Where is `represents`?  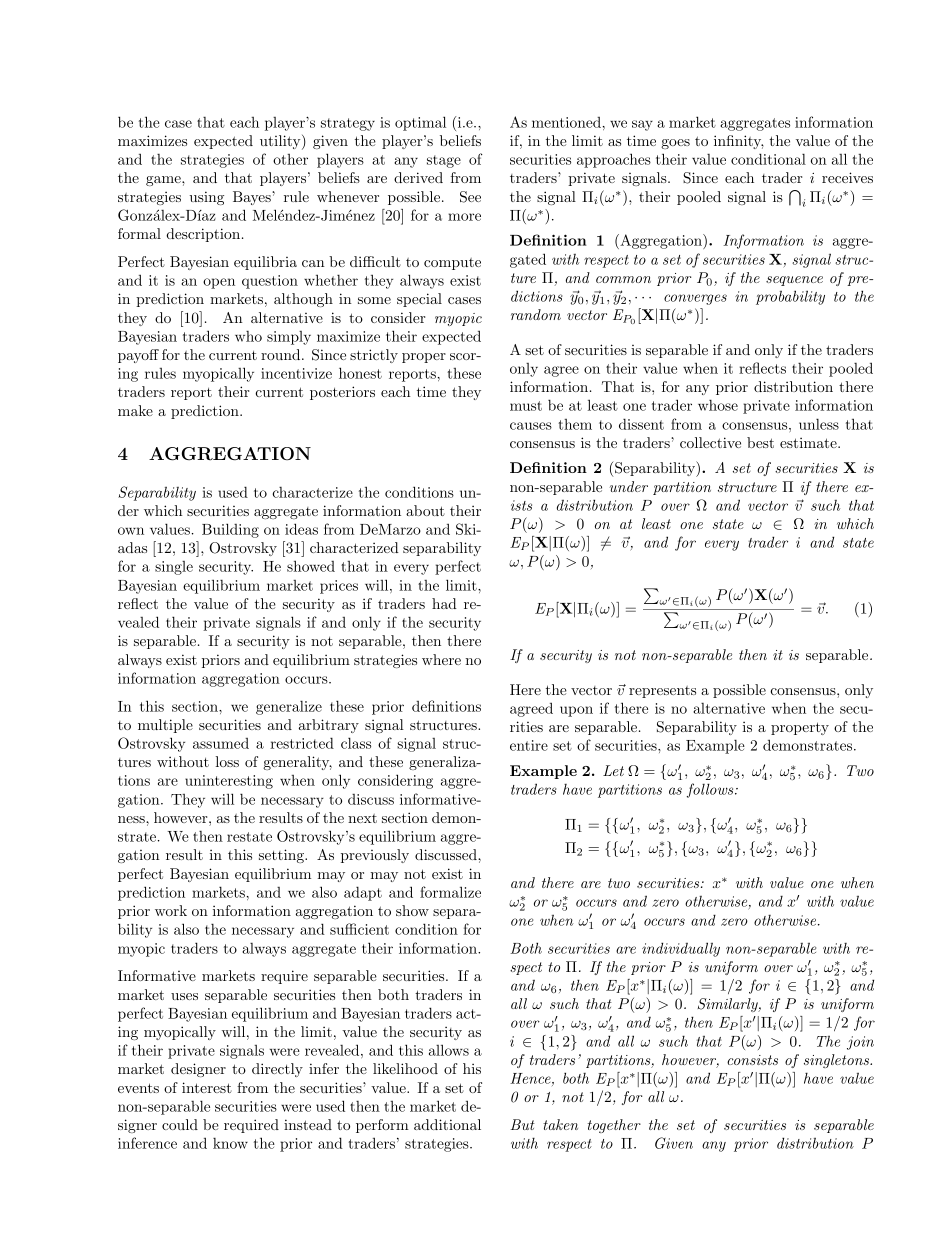
represents is located at coordinates (662, 692).
